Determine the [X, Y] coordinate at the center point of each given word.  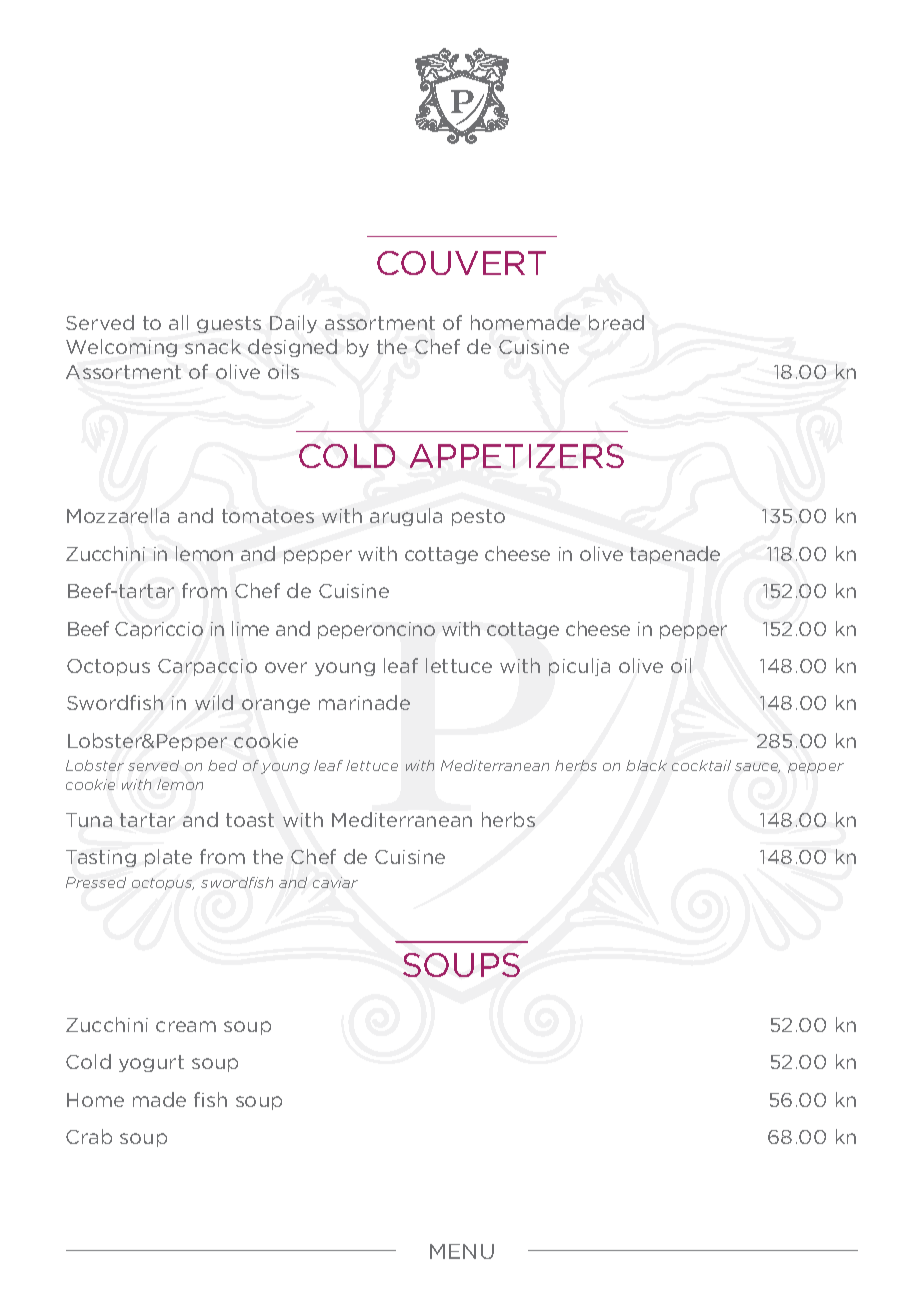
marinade [364, 702]
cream [186, 1026]
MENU [462, 1251]
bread [616, 322]
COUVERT [461, 263]
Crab [89, 1136]
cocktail [701, 765]
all [178, 322]
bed [222, 765]
